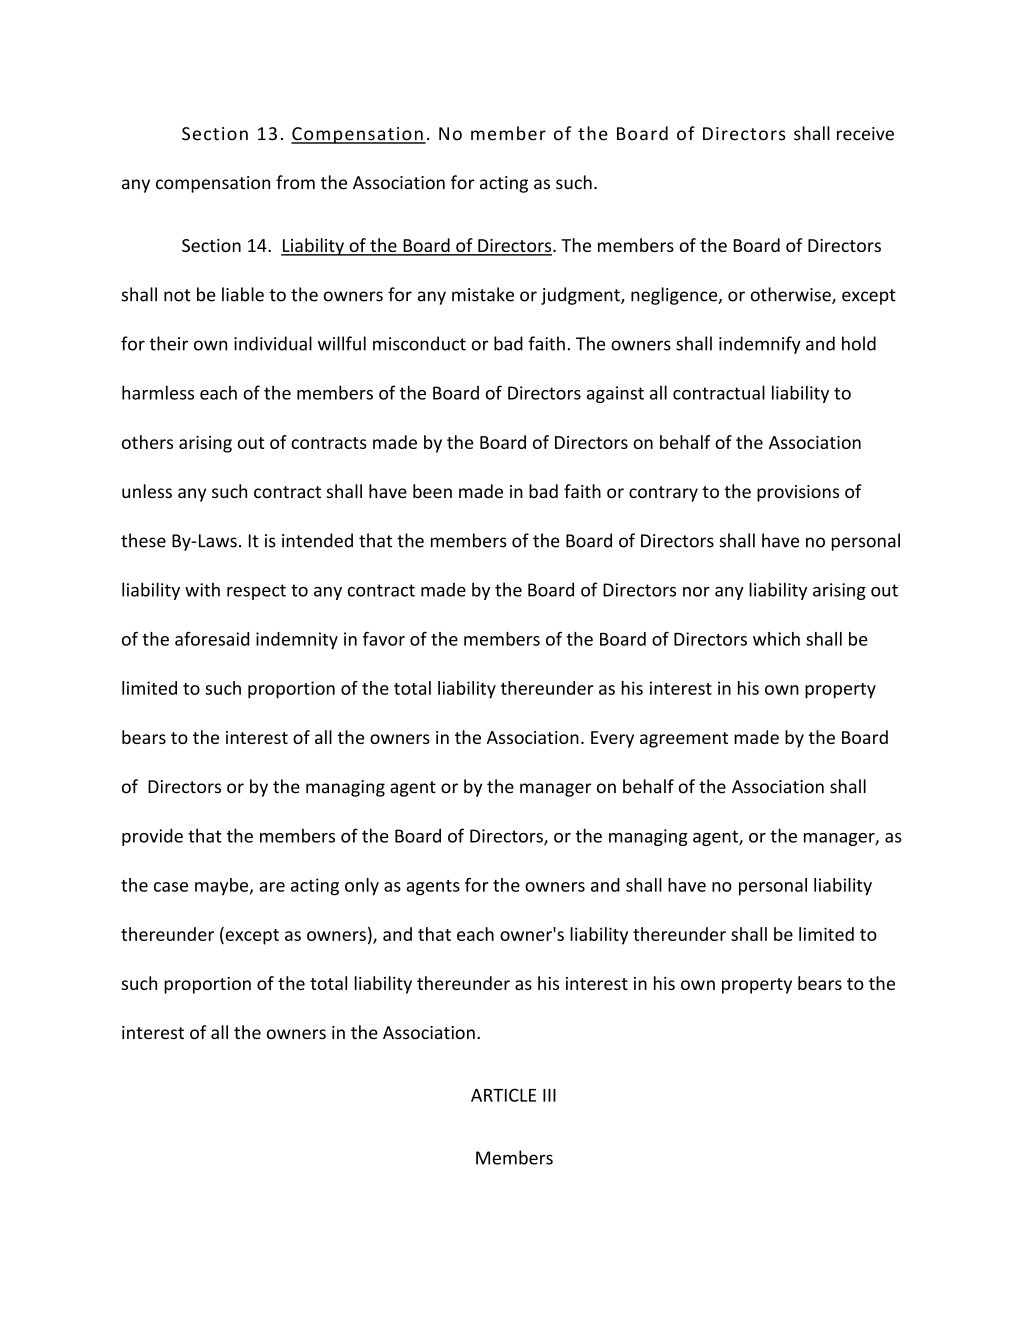  I want to click on ARTICLE, so click(503, 1095).
